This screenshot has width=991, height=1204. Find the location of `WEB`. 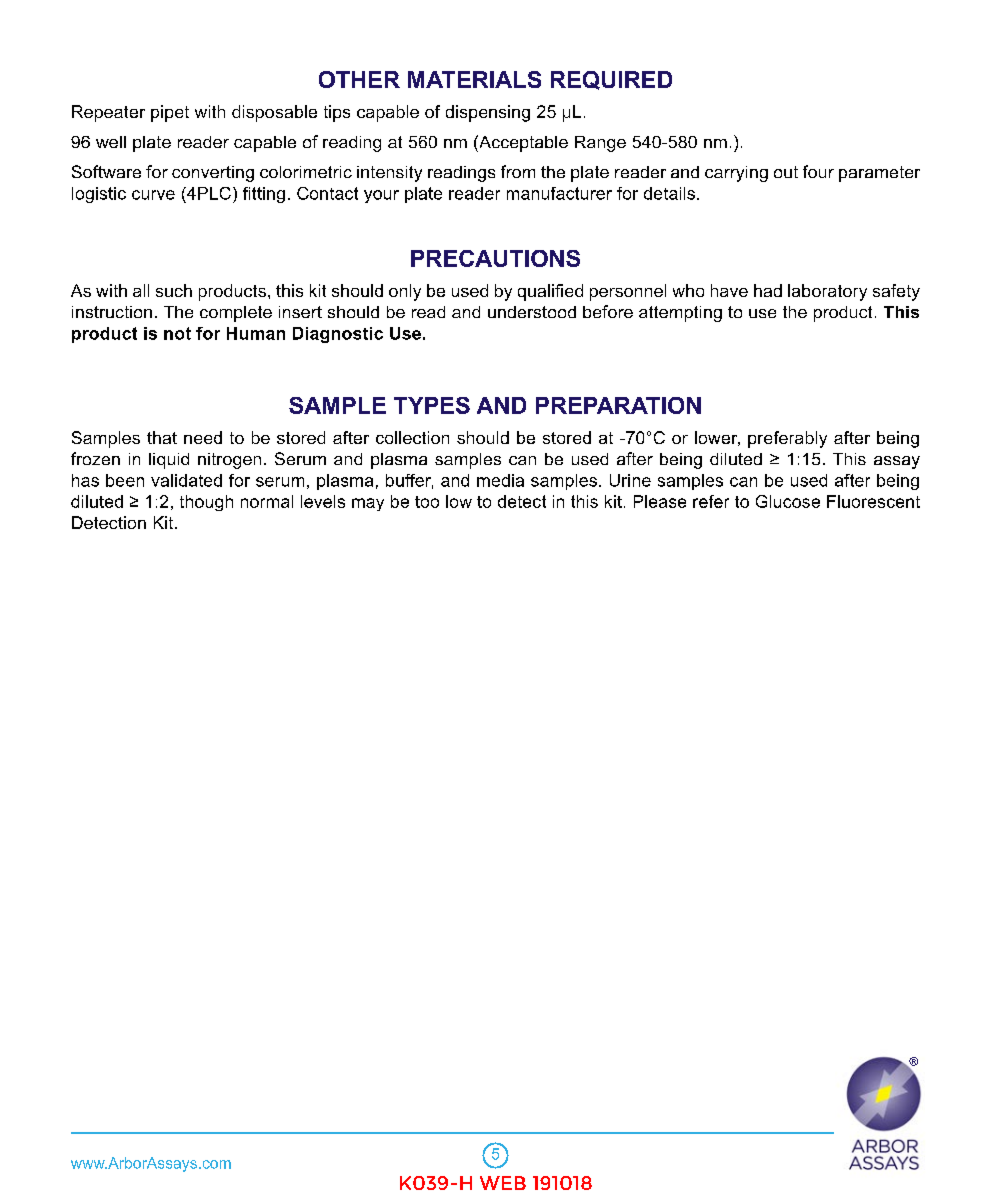

WEB is located at coordinates (503, 1183).
